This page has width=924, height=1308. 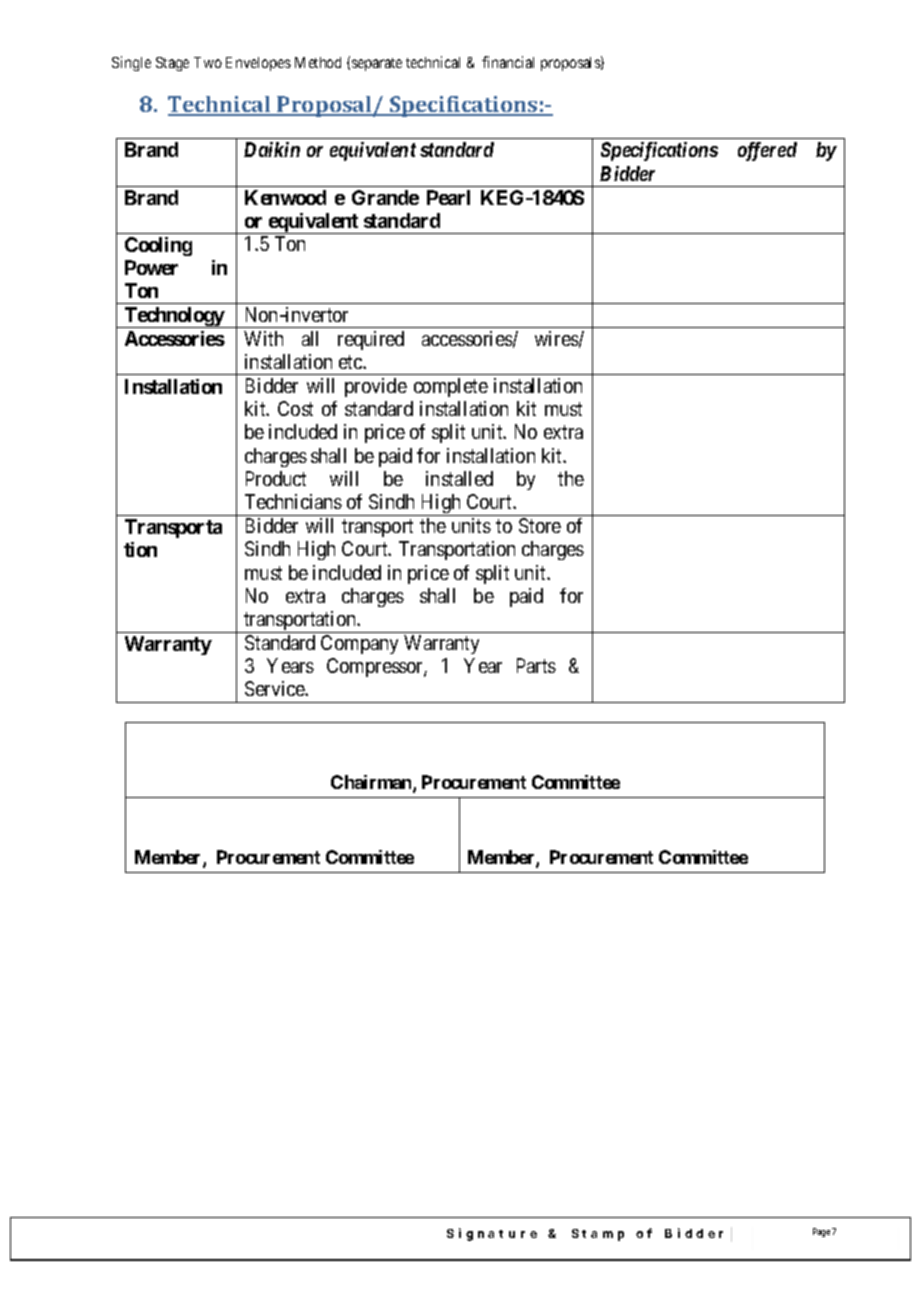 What do you see at coordinates (536, 665) in the page?
I see `Parts` at bounding box center [536, 665].
